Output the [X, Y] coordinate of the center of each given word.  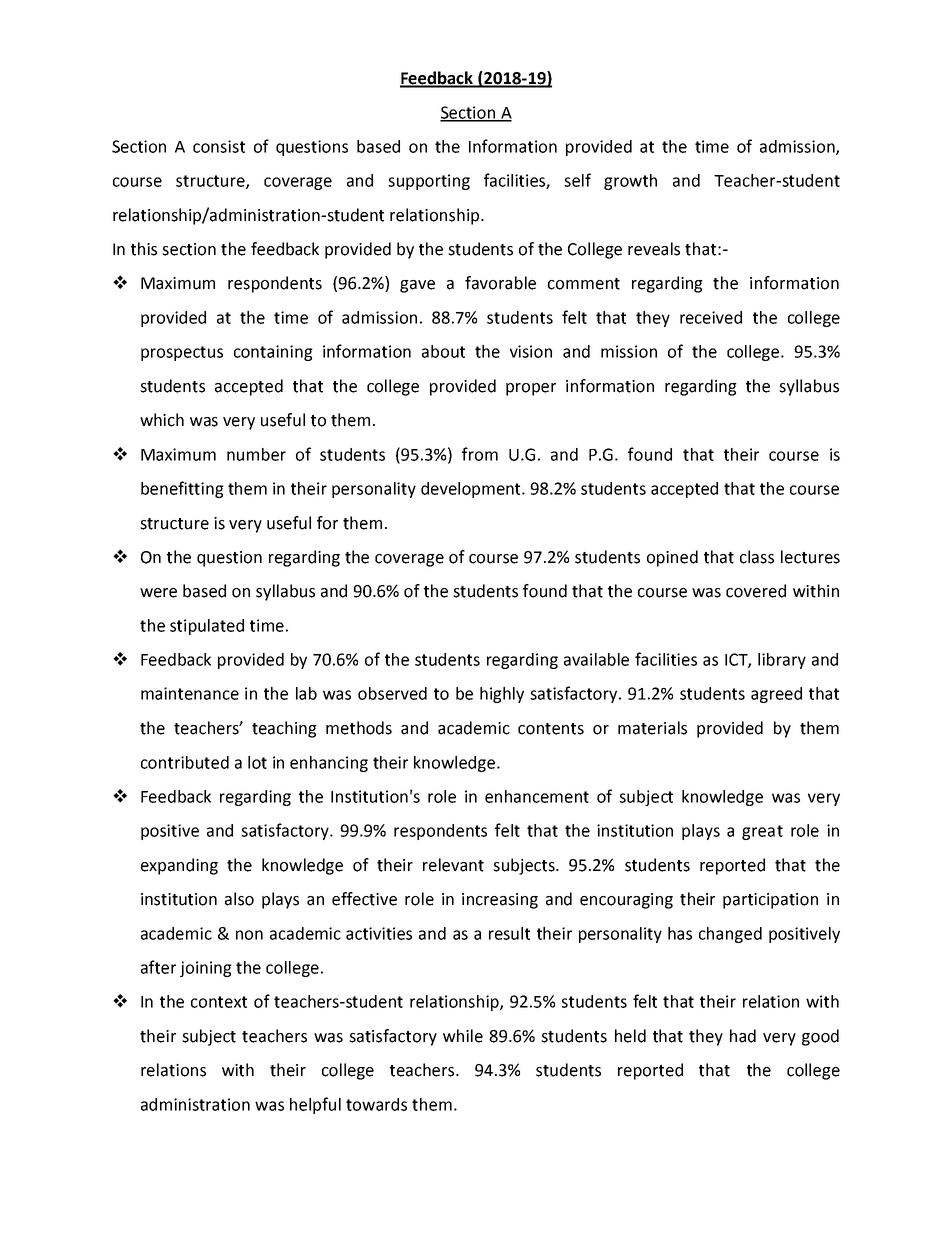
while [463, 1036]
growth [630, 182]
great [762, 832]
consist [219, 146]
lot [257, 762]
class [757, 557]
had [743, 1036]
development [472, 490]
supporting [429, 182]
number [256, 454]
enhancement [537, 796]
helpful [315, 1105]
